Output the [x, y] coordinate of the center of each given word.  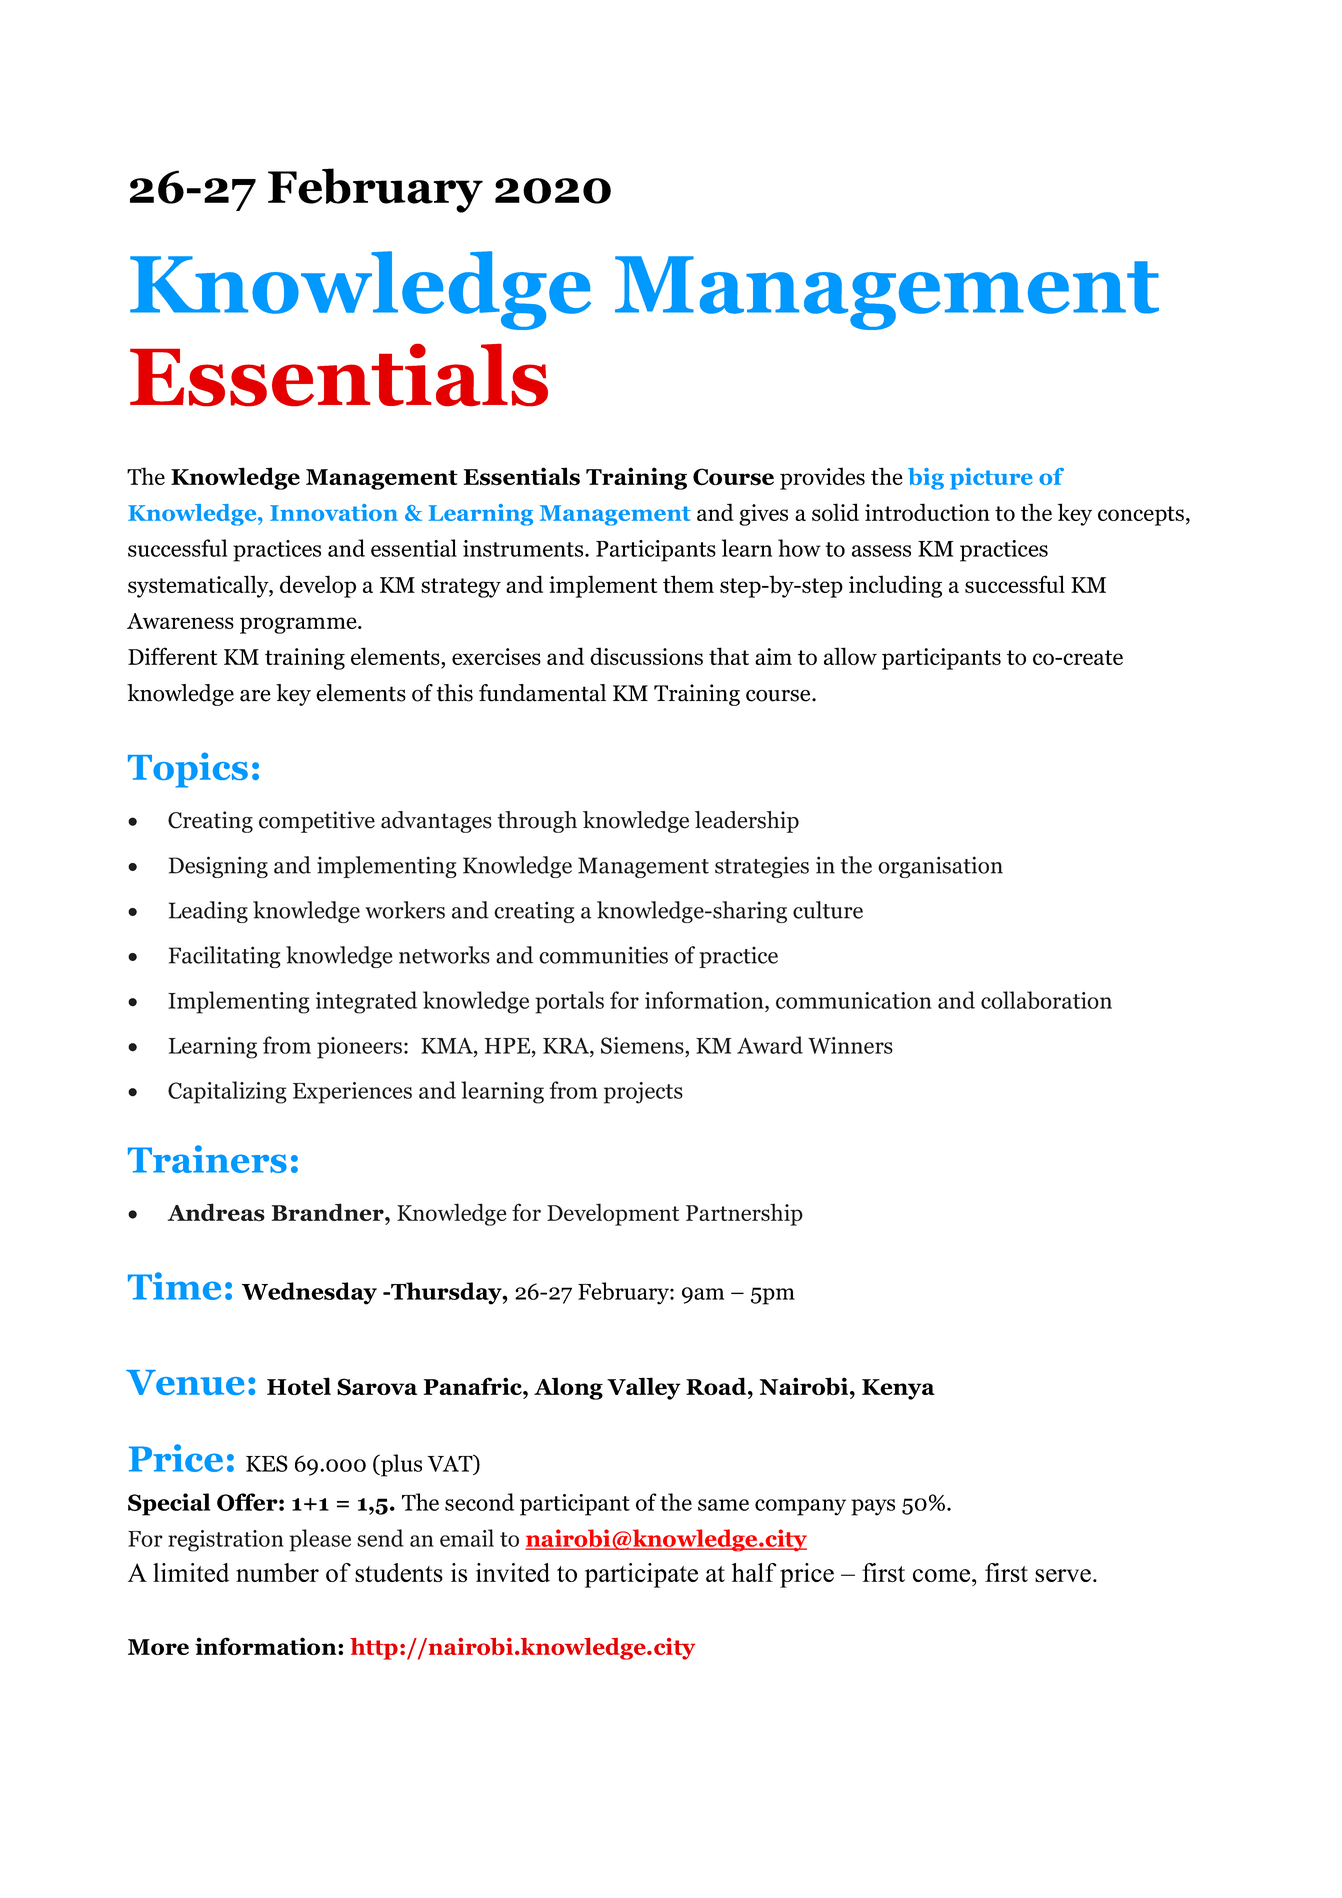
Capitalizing [227, 1092]
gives [763, 515]
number [277, 1572]
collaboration [1046, 1000]
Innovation [334, 512]
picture [991, 479]
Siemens [643, 1045]
